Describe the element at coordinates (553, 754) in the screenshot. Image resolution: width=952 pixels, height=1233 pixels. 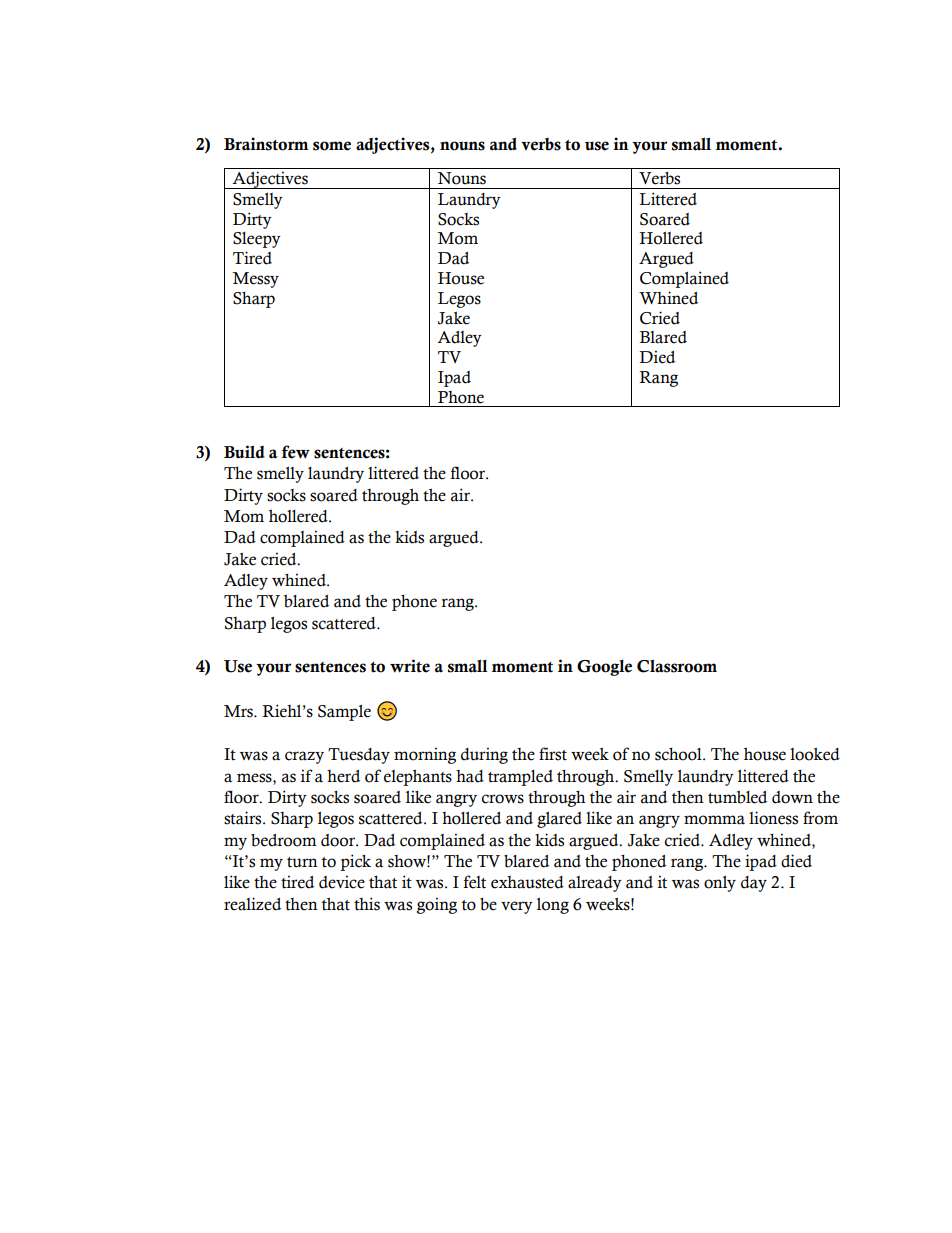
I see `first` at that location.
